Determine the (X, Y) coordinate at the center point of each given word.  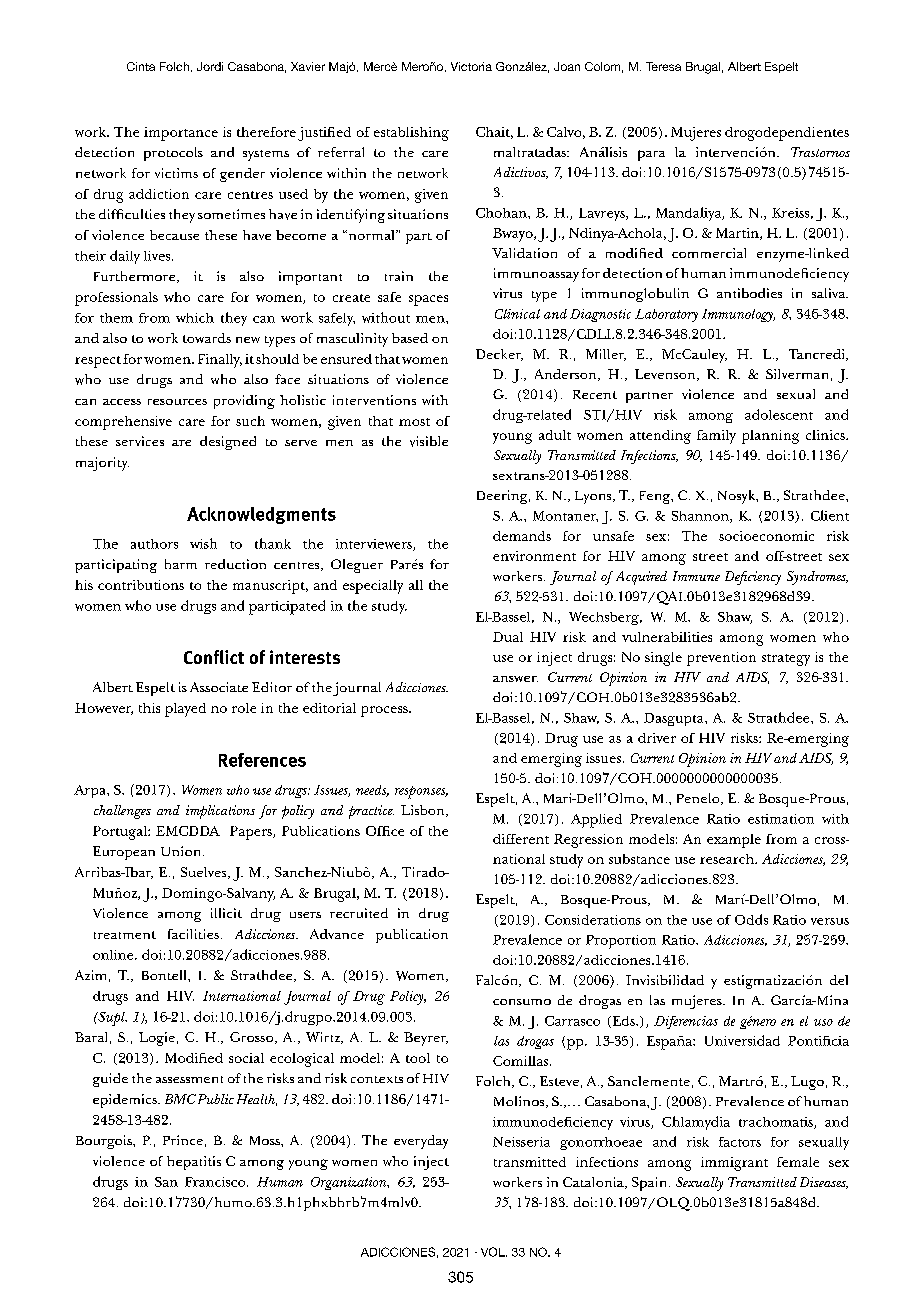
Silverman (797, 374)
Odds (751, 919)
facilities (193, 934)
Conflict (214, 657)
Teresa (663, 66)
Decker (499, 355)
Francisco (216, 1182)
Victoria (471, 66)
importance (181, 134)
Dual (508, 637)
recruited (359, 913)
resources (177, 402)
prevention (721, 659)
